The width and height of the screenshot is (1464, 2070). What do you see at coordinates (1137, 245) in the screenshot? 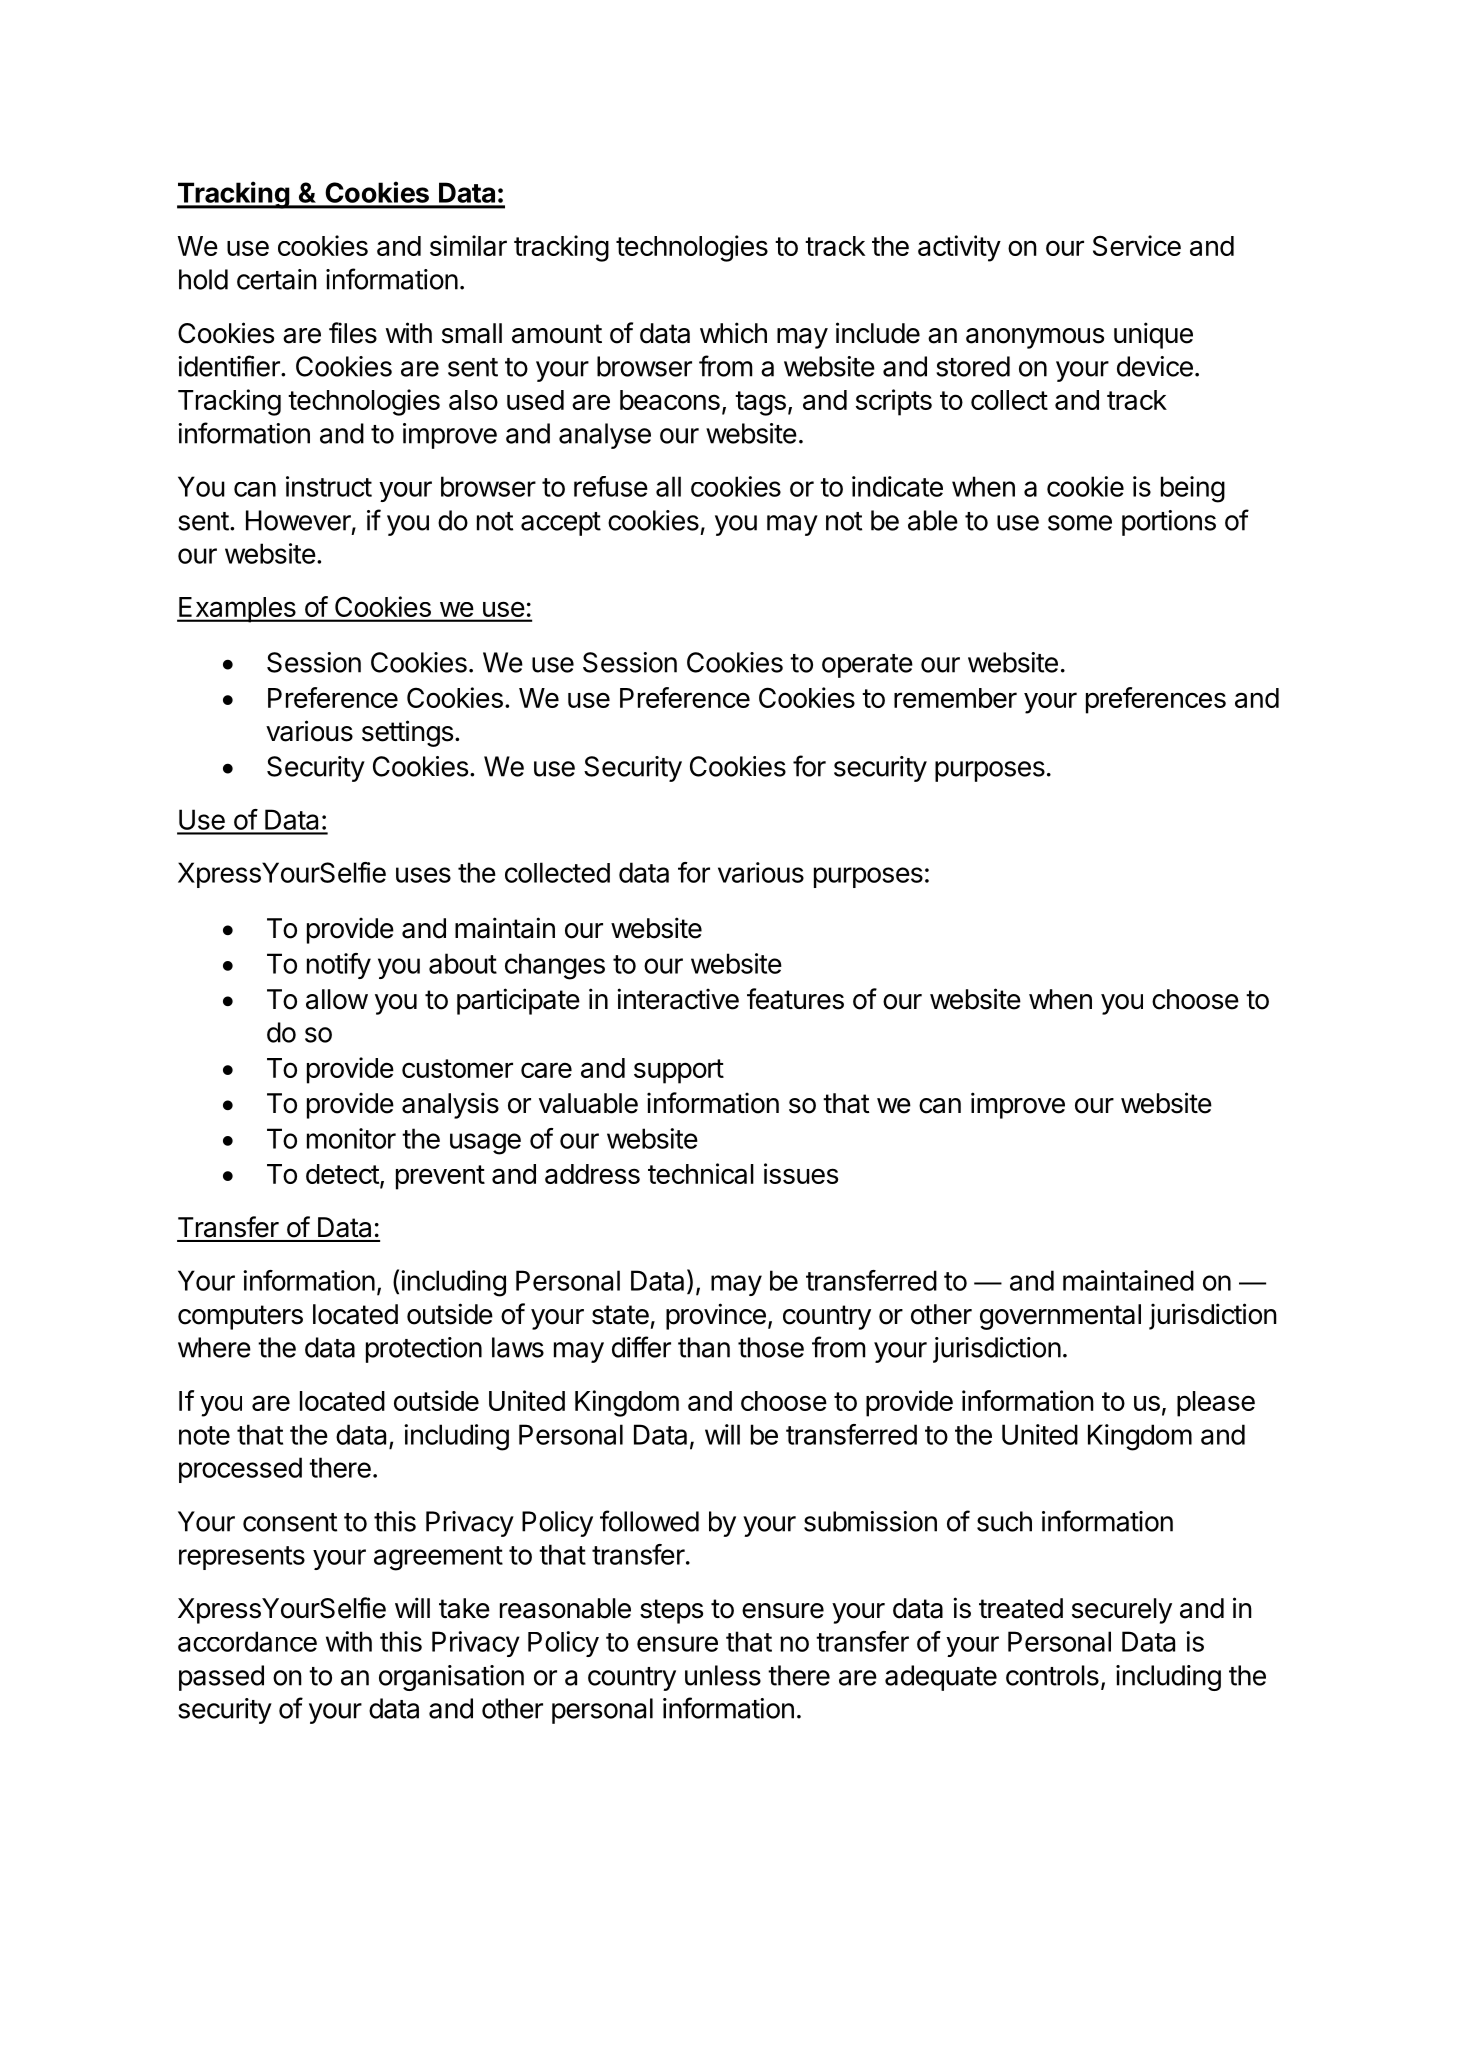
I see `Service` at bounding box center [1137, 245].
